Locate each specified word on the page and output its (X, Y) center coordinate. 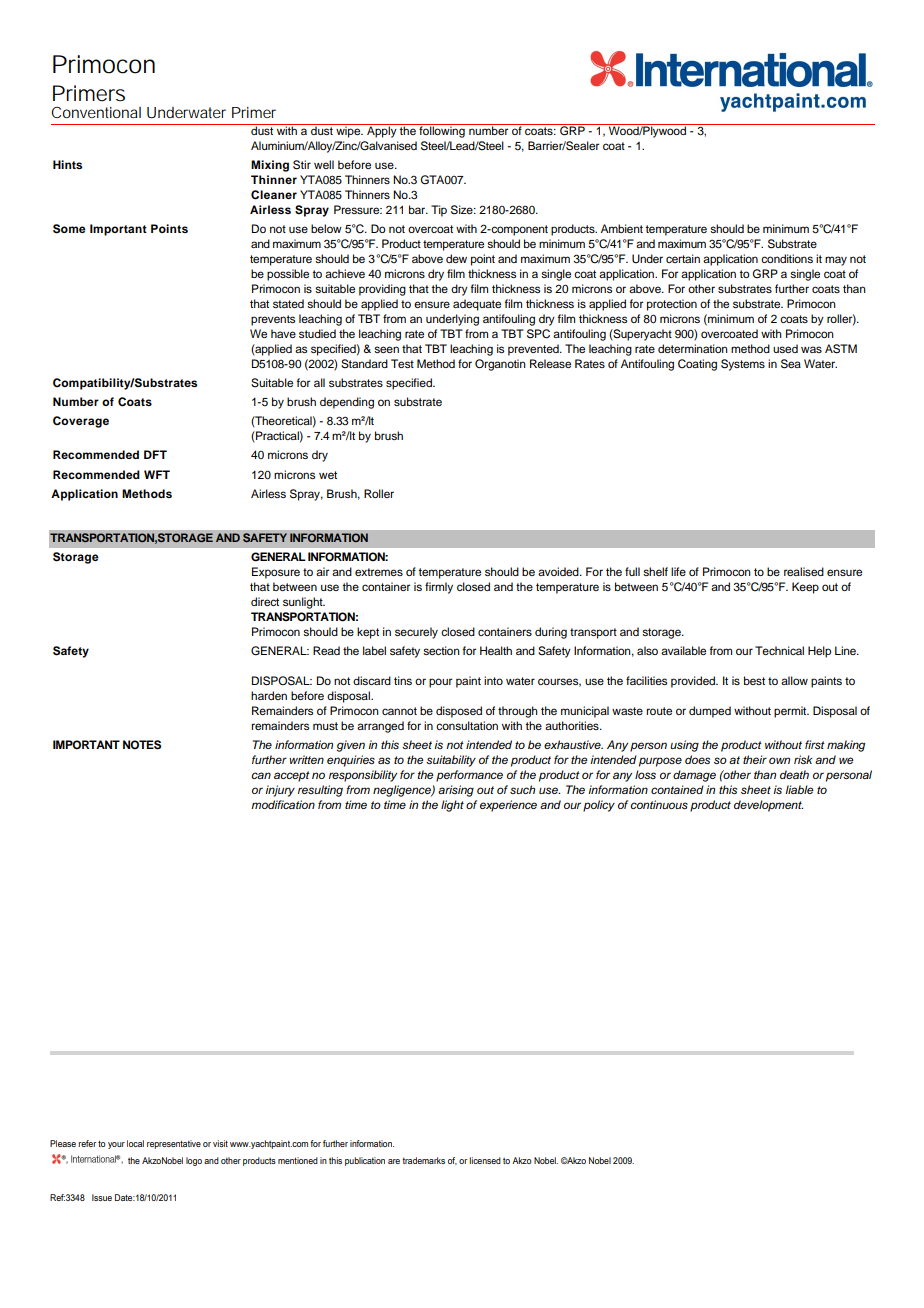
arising (456, 791)
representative (174, 1144)
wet (328, 475)
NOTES (142, 745)
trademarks (423, 1160)
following (442, 131)
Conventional (96, 112)
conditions (787, 258)
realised (804, 571)
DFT (155, 454)
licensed (485, 1160)
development (768, 806)
